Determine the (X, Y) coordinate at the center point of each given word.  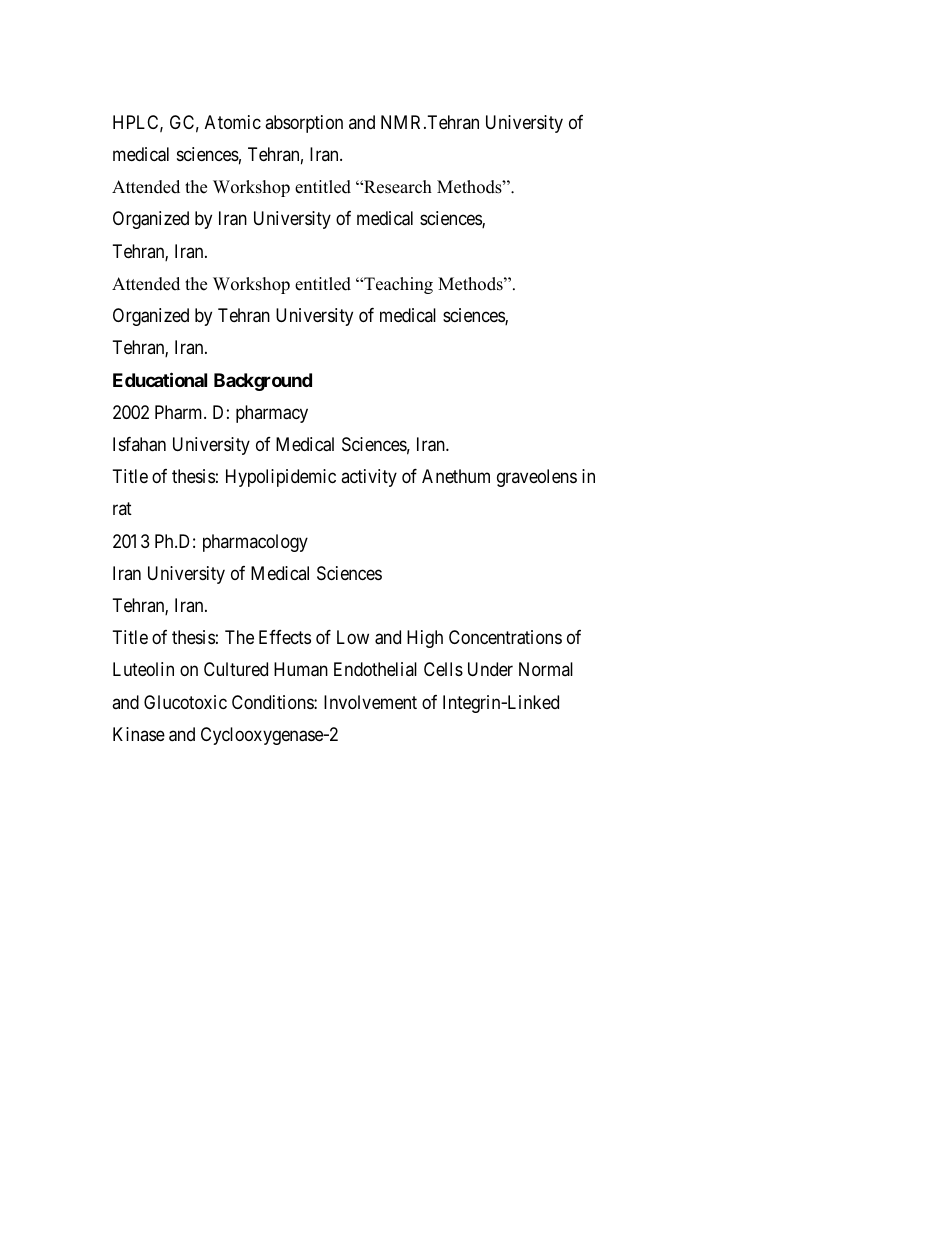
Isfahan (139, 444)
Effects (285, 637)
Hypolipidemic (281, 478)
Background (263, 382)
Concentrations (505, 637)
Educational (160, 379)
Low (353, 637)
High (425, 639)
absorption (304, 124)
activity (369, 478)
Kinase (139, 734)
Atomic (233, 122)
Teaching (397, 285)
